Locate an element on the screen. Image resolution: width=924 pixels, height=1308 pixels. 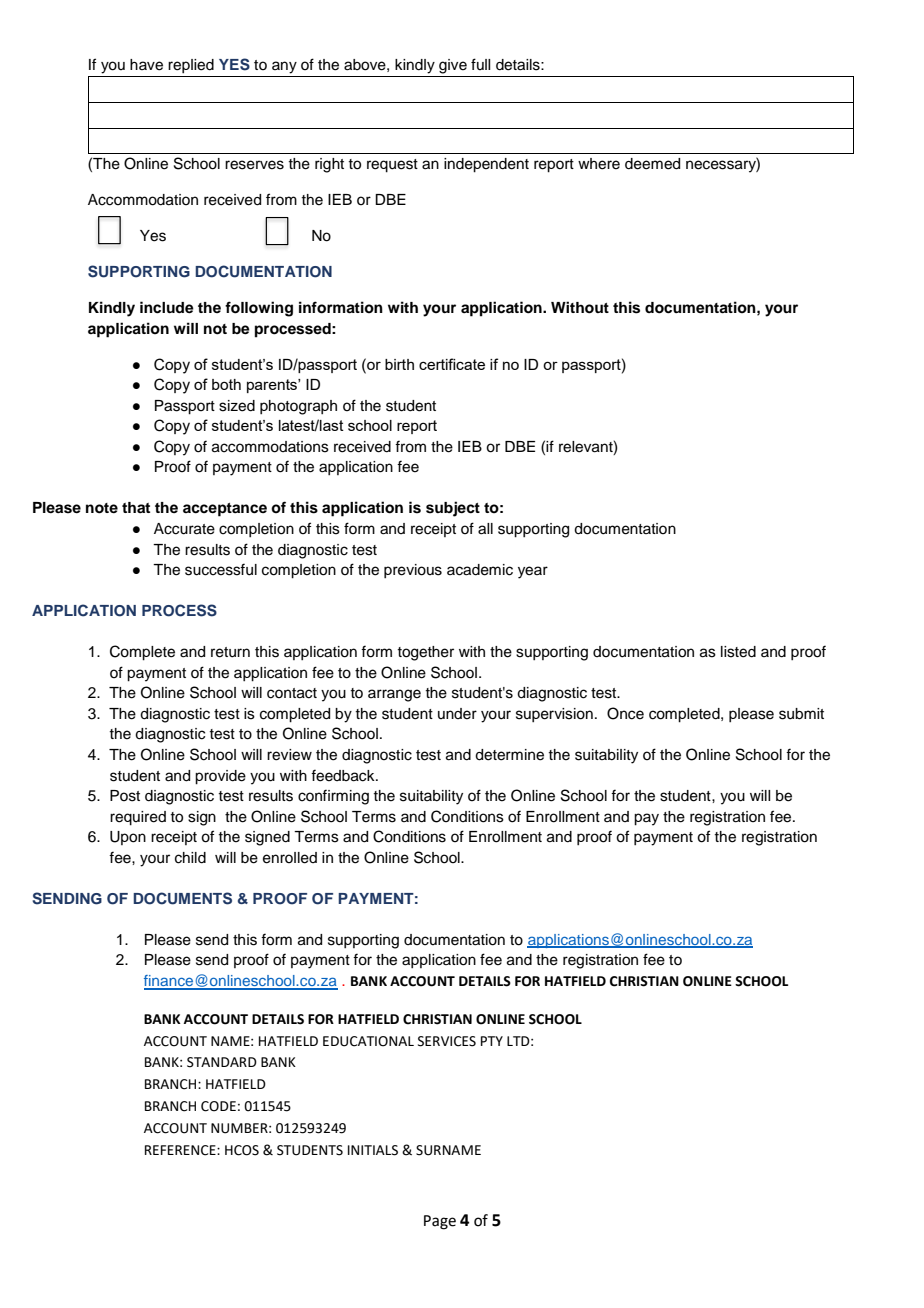
listed is located at coordinates (738, 652).
